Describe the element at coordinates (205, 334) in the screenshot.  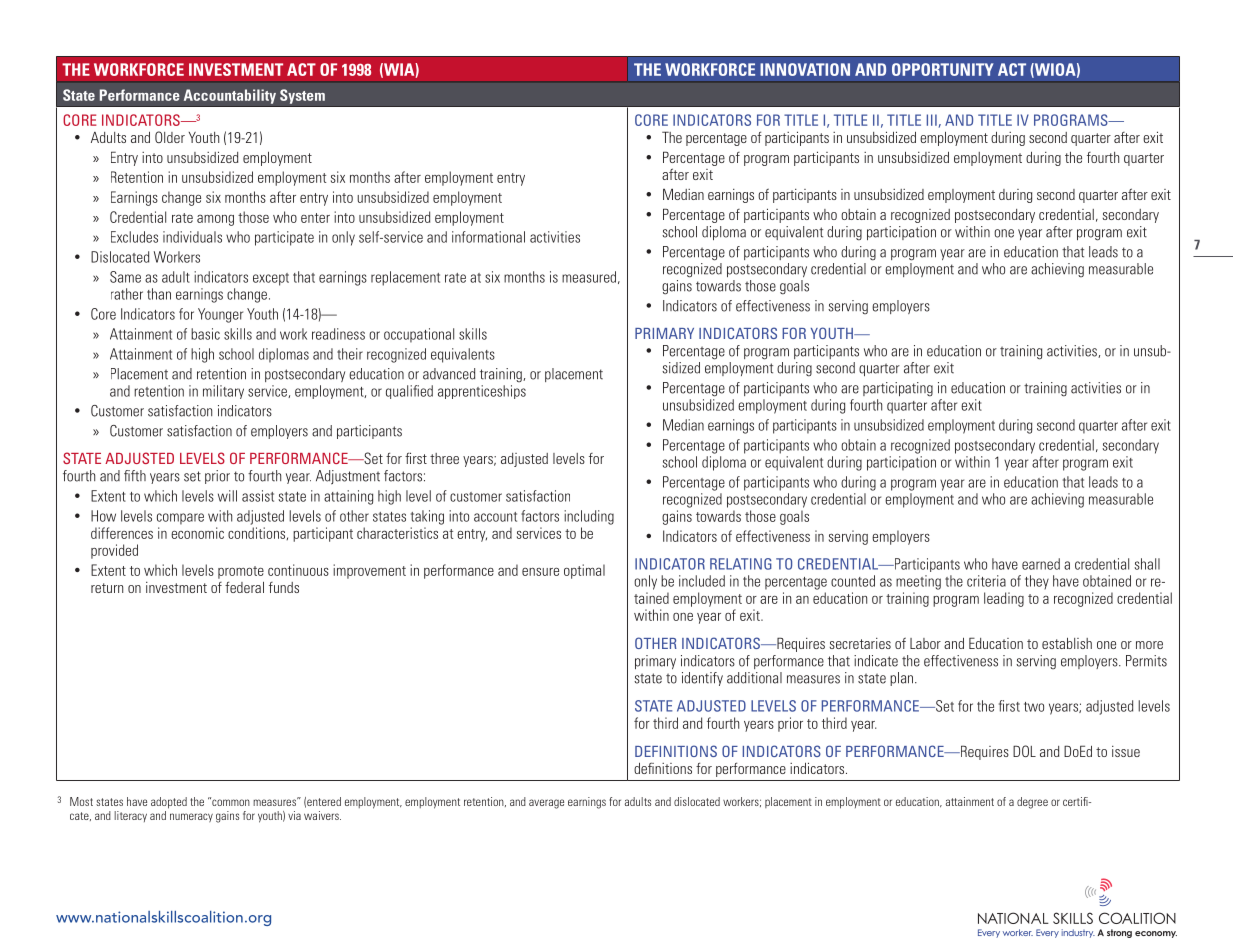
I see `basic` at that location.
